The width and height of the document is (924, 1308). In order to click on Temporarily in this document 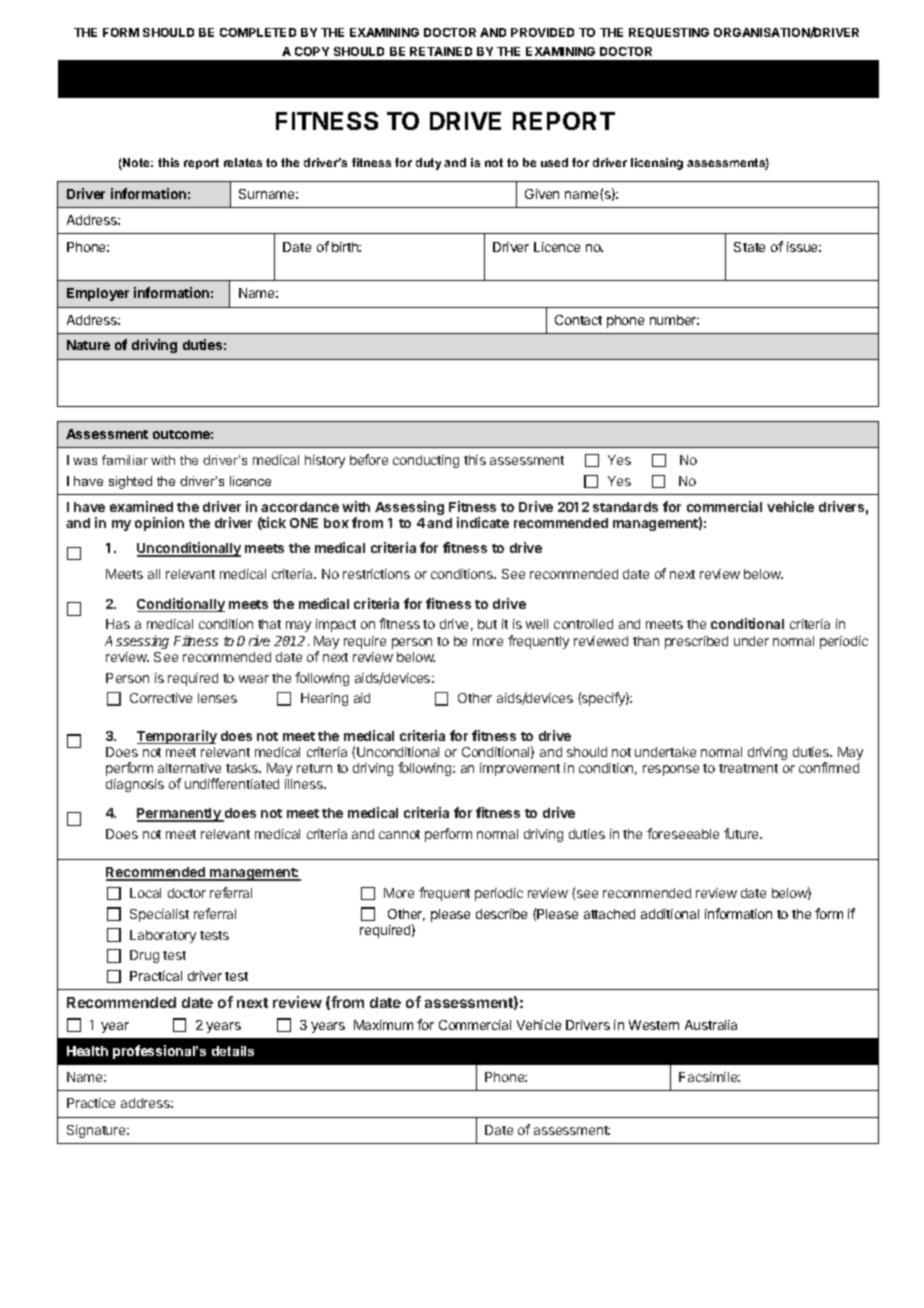, I will do `click(177, 737)`.
